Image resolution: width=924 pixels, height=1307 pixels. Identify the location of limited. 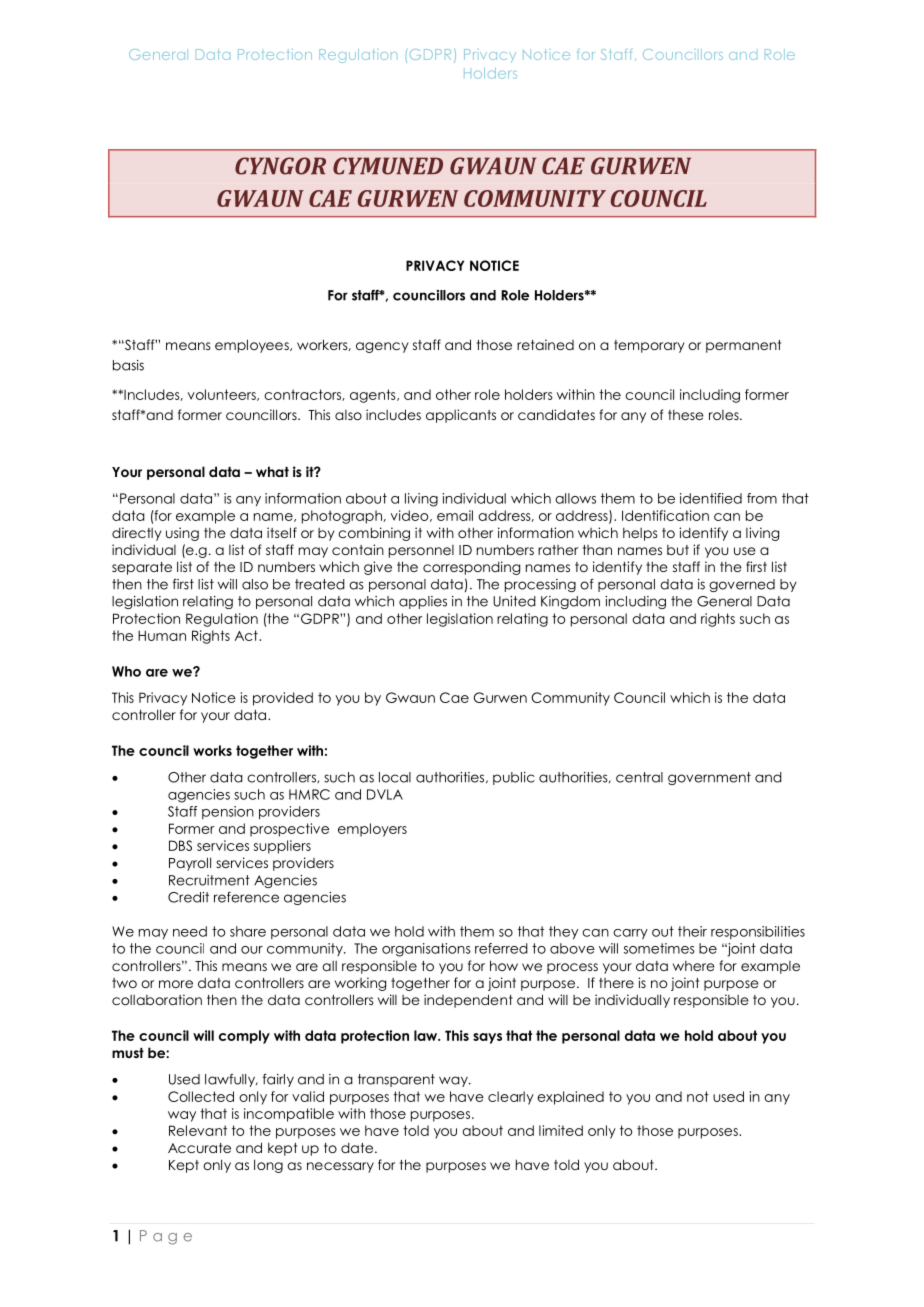
(561, 1130).
